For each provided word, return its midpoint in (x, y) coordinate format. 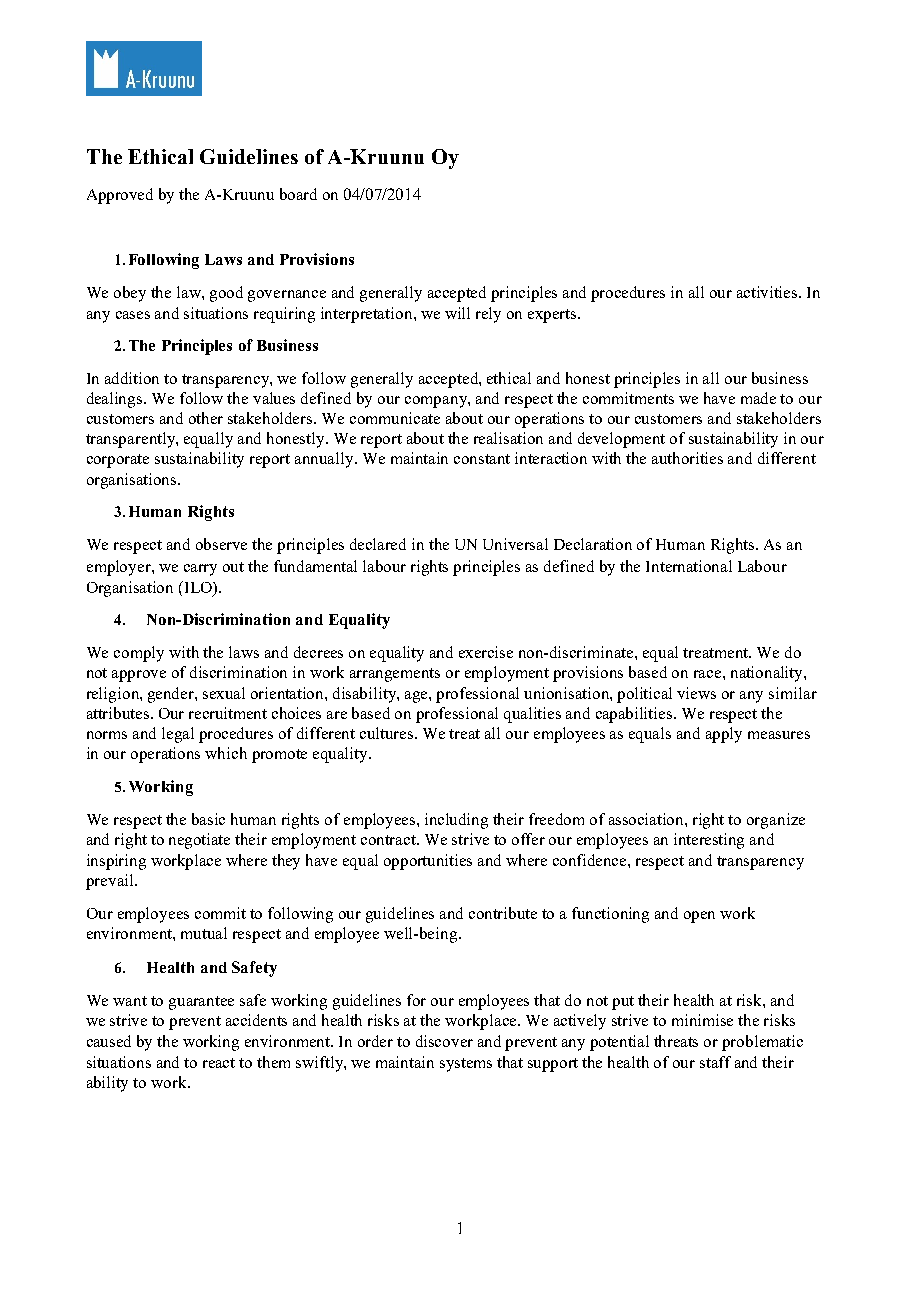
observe (221, 544)
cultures (388, 733)
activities (768, 292)
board (298, 194)
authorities (687, 458)
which (226, 753)
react (219, 1063)
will (457, 313)
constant (482, 459)
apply (724, 735)
